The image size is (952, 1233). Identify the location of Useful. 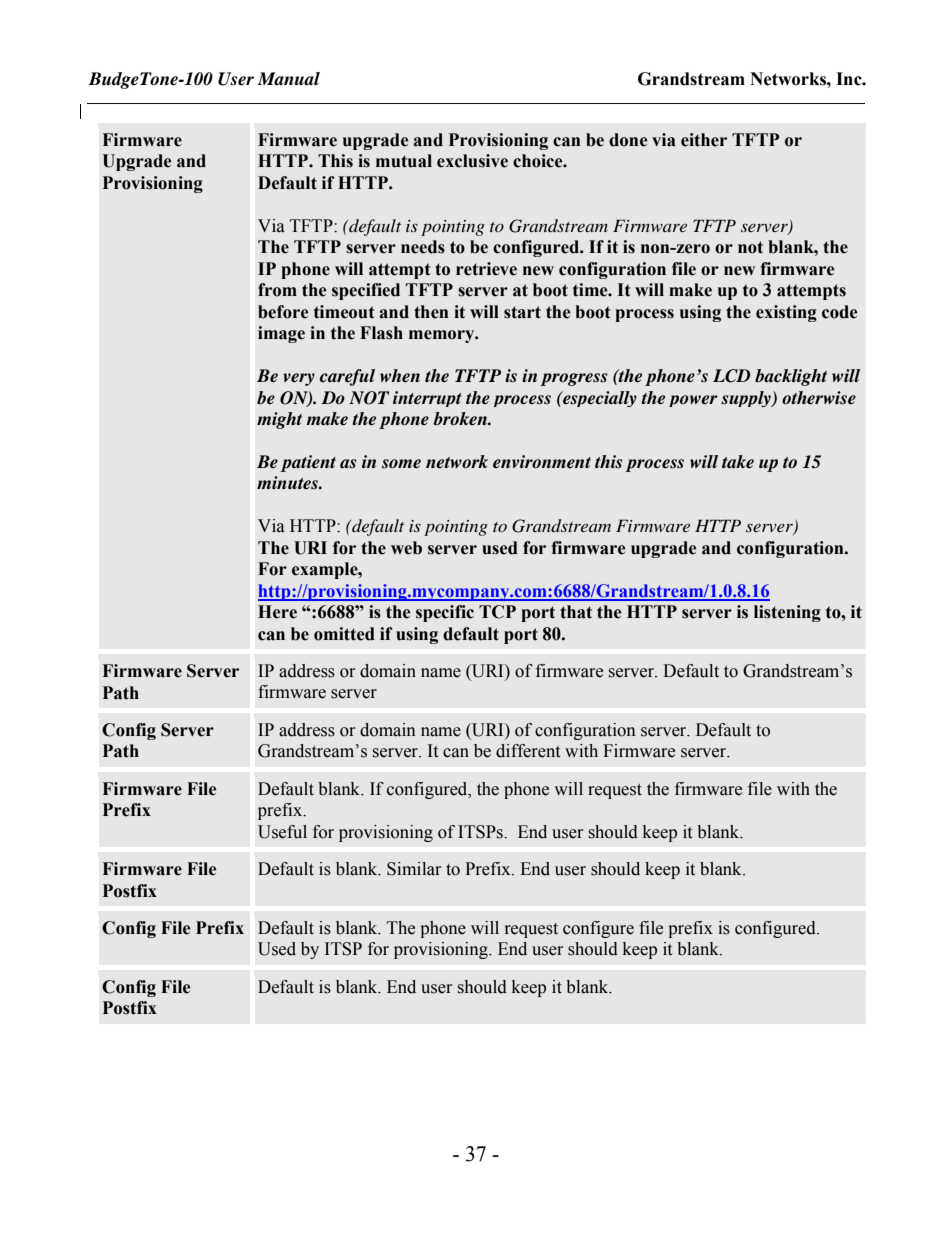
(282, 832).
